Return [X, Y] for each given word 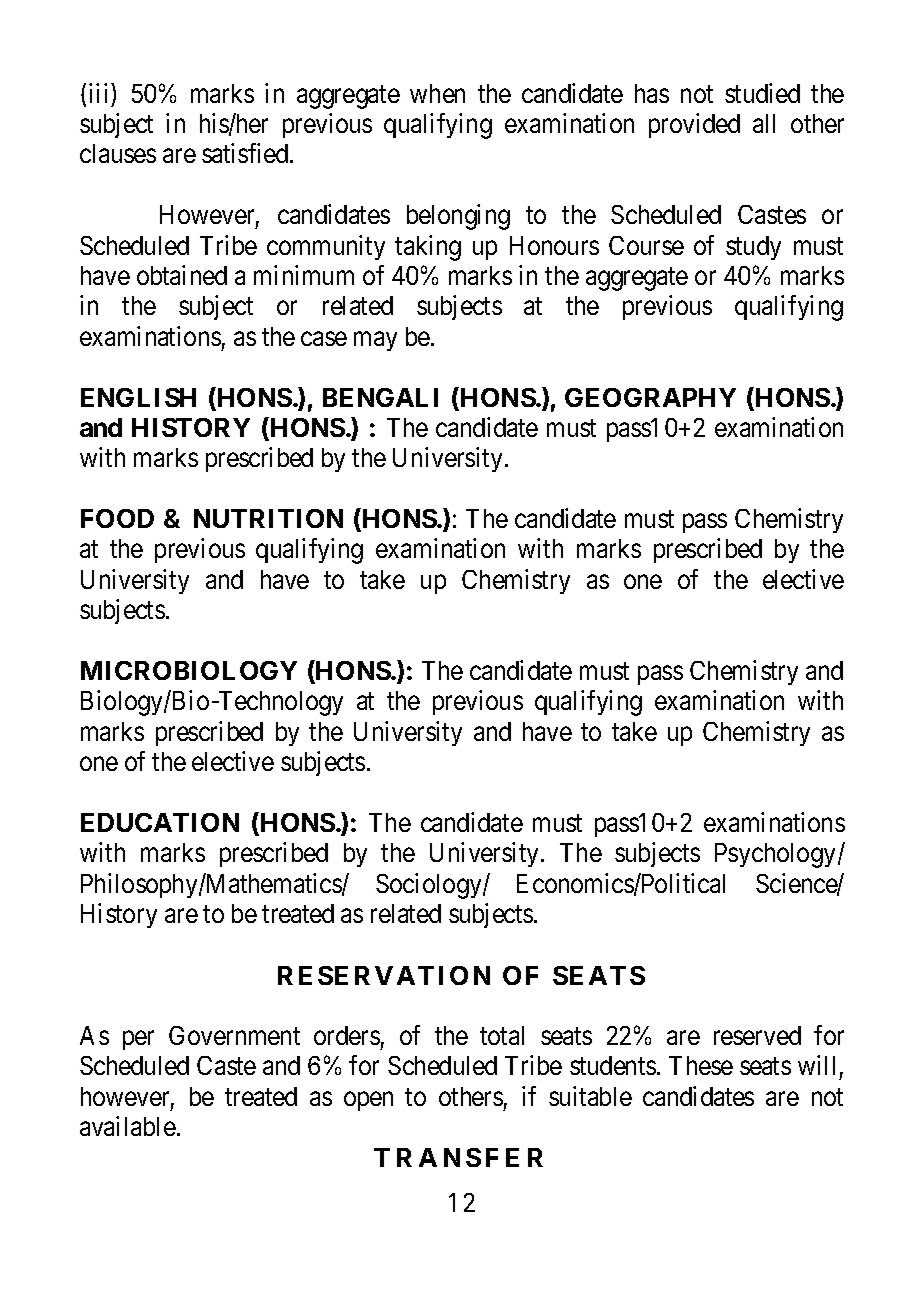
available [128, 1126]
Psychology [777, 855]
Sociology [430, 886]
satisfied [246, 153]
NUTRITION [268, 518]
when [437, 93]
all [764, 123]
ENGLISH [138, 397]
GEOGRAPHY [650, 397]
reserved [757, 1035]
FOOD [117, 518]
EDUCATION [160, 822]
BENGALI [380, 397]
